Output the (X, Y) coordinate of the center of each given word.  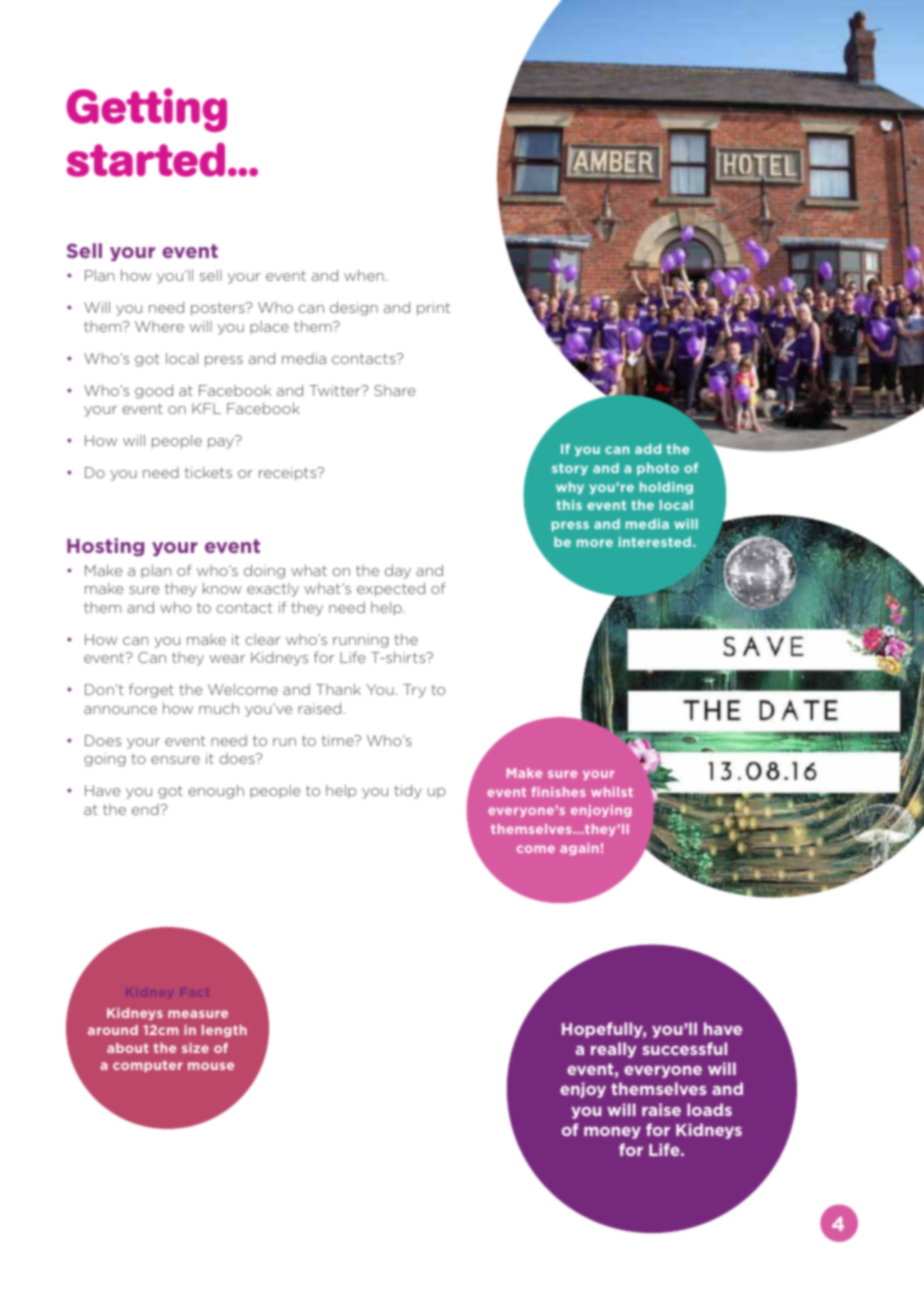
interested (655, 542)
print (433, 309)
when (364, 275)
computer (148, 1066)
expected (391, 590)
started (146, 159)
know (222, 588)
